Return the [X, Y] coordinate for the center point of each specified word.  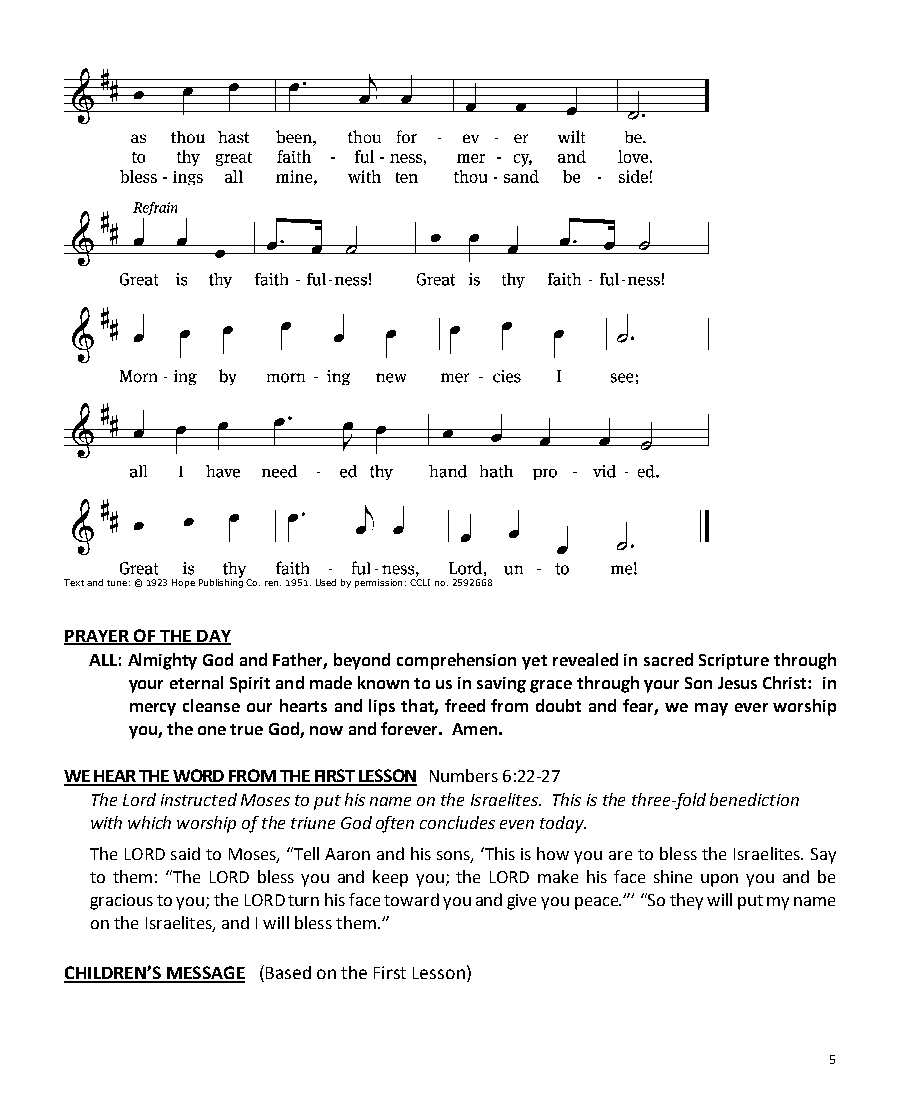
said [185, 853]
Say [823, 856]
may [711, 709]
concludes [457, 822]
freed [465, 705]
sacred [668, 659]
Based [288, 972]
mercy [153, 709]
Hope [183, 583]
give [521, 902]
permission [378, 583]
